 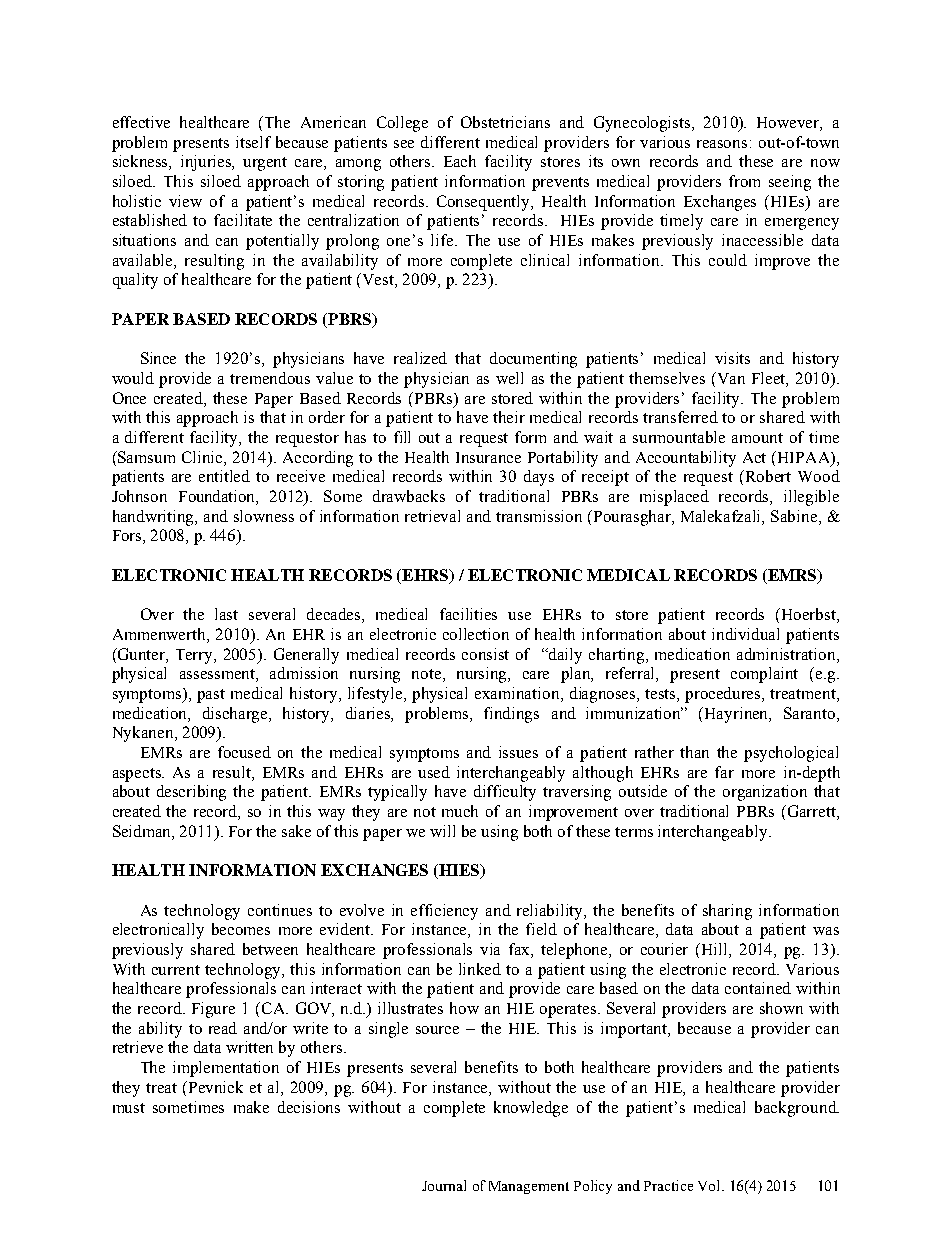 What do you see at coordinates (730, 378) in the screenshot?
I see `Van` at bounding box center [730, 378].
